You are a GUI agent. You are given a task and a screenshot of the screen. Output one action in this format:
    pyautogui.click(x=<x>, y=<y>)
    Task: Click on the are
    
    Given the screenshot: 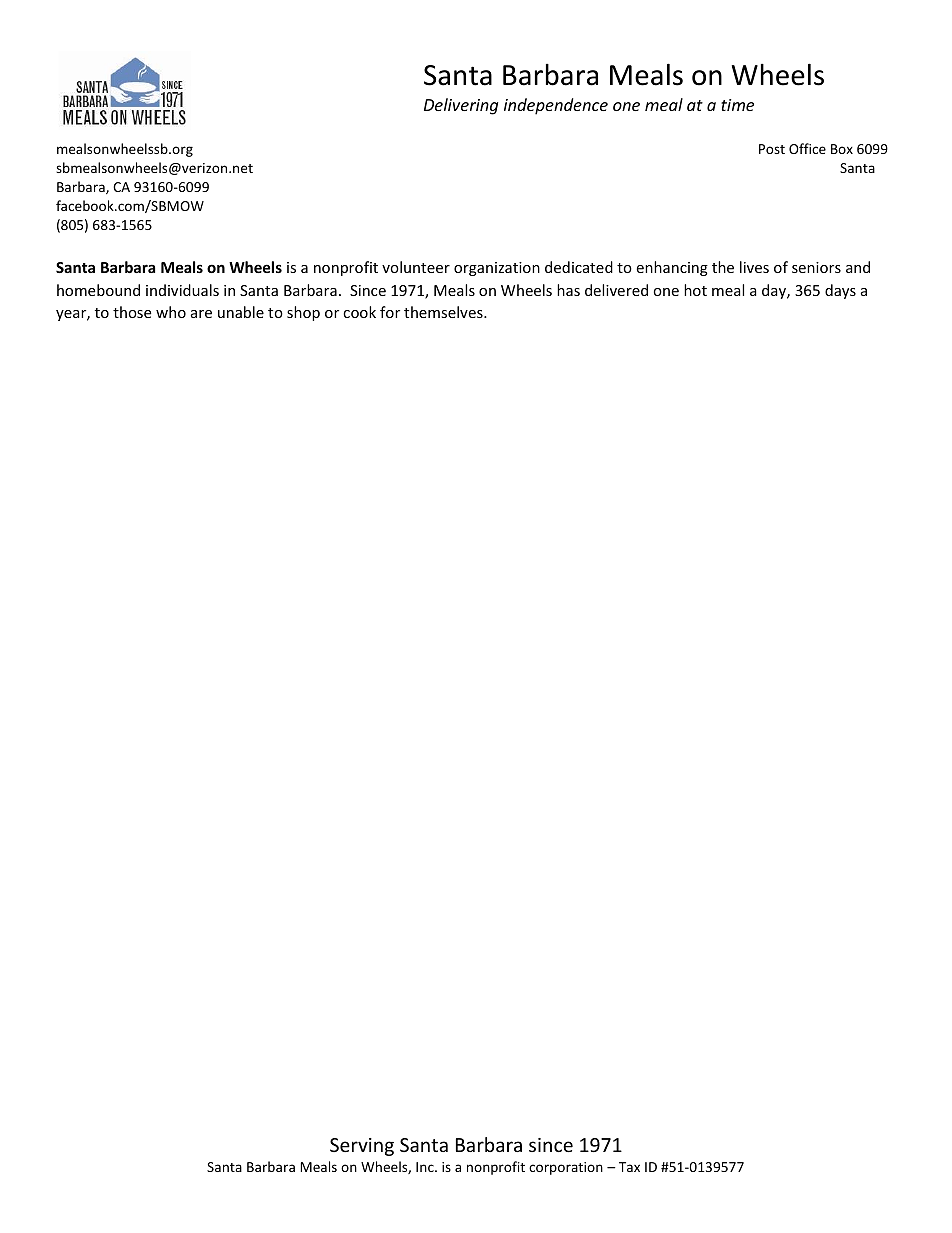 What is the action you would take?
    pyautogui.click(x=201, y=314)
